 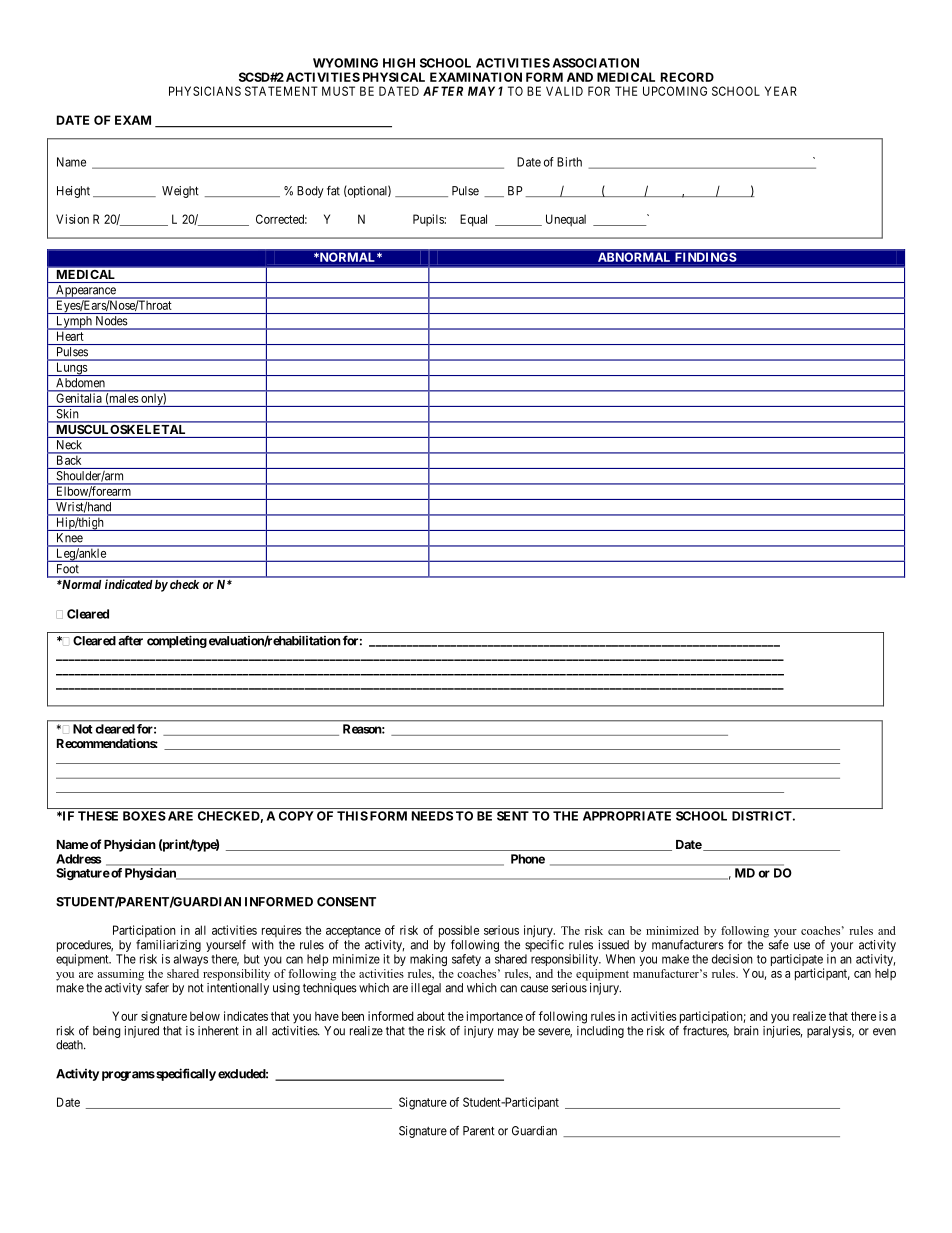 I want to click on NEEDS, so click(x=432, y=816).
